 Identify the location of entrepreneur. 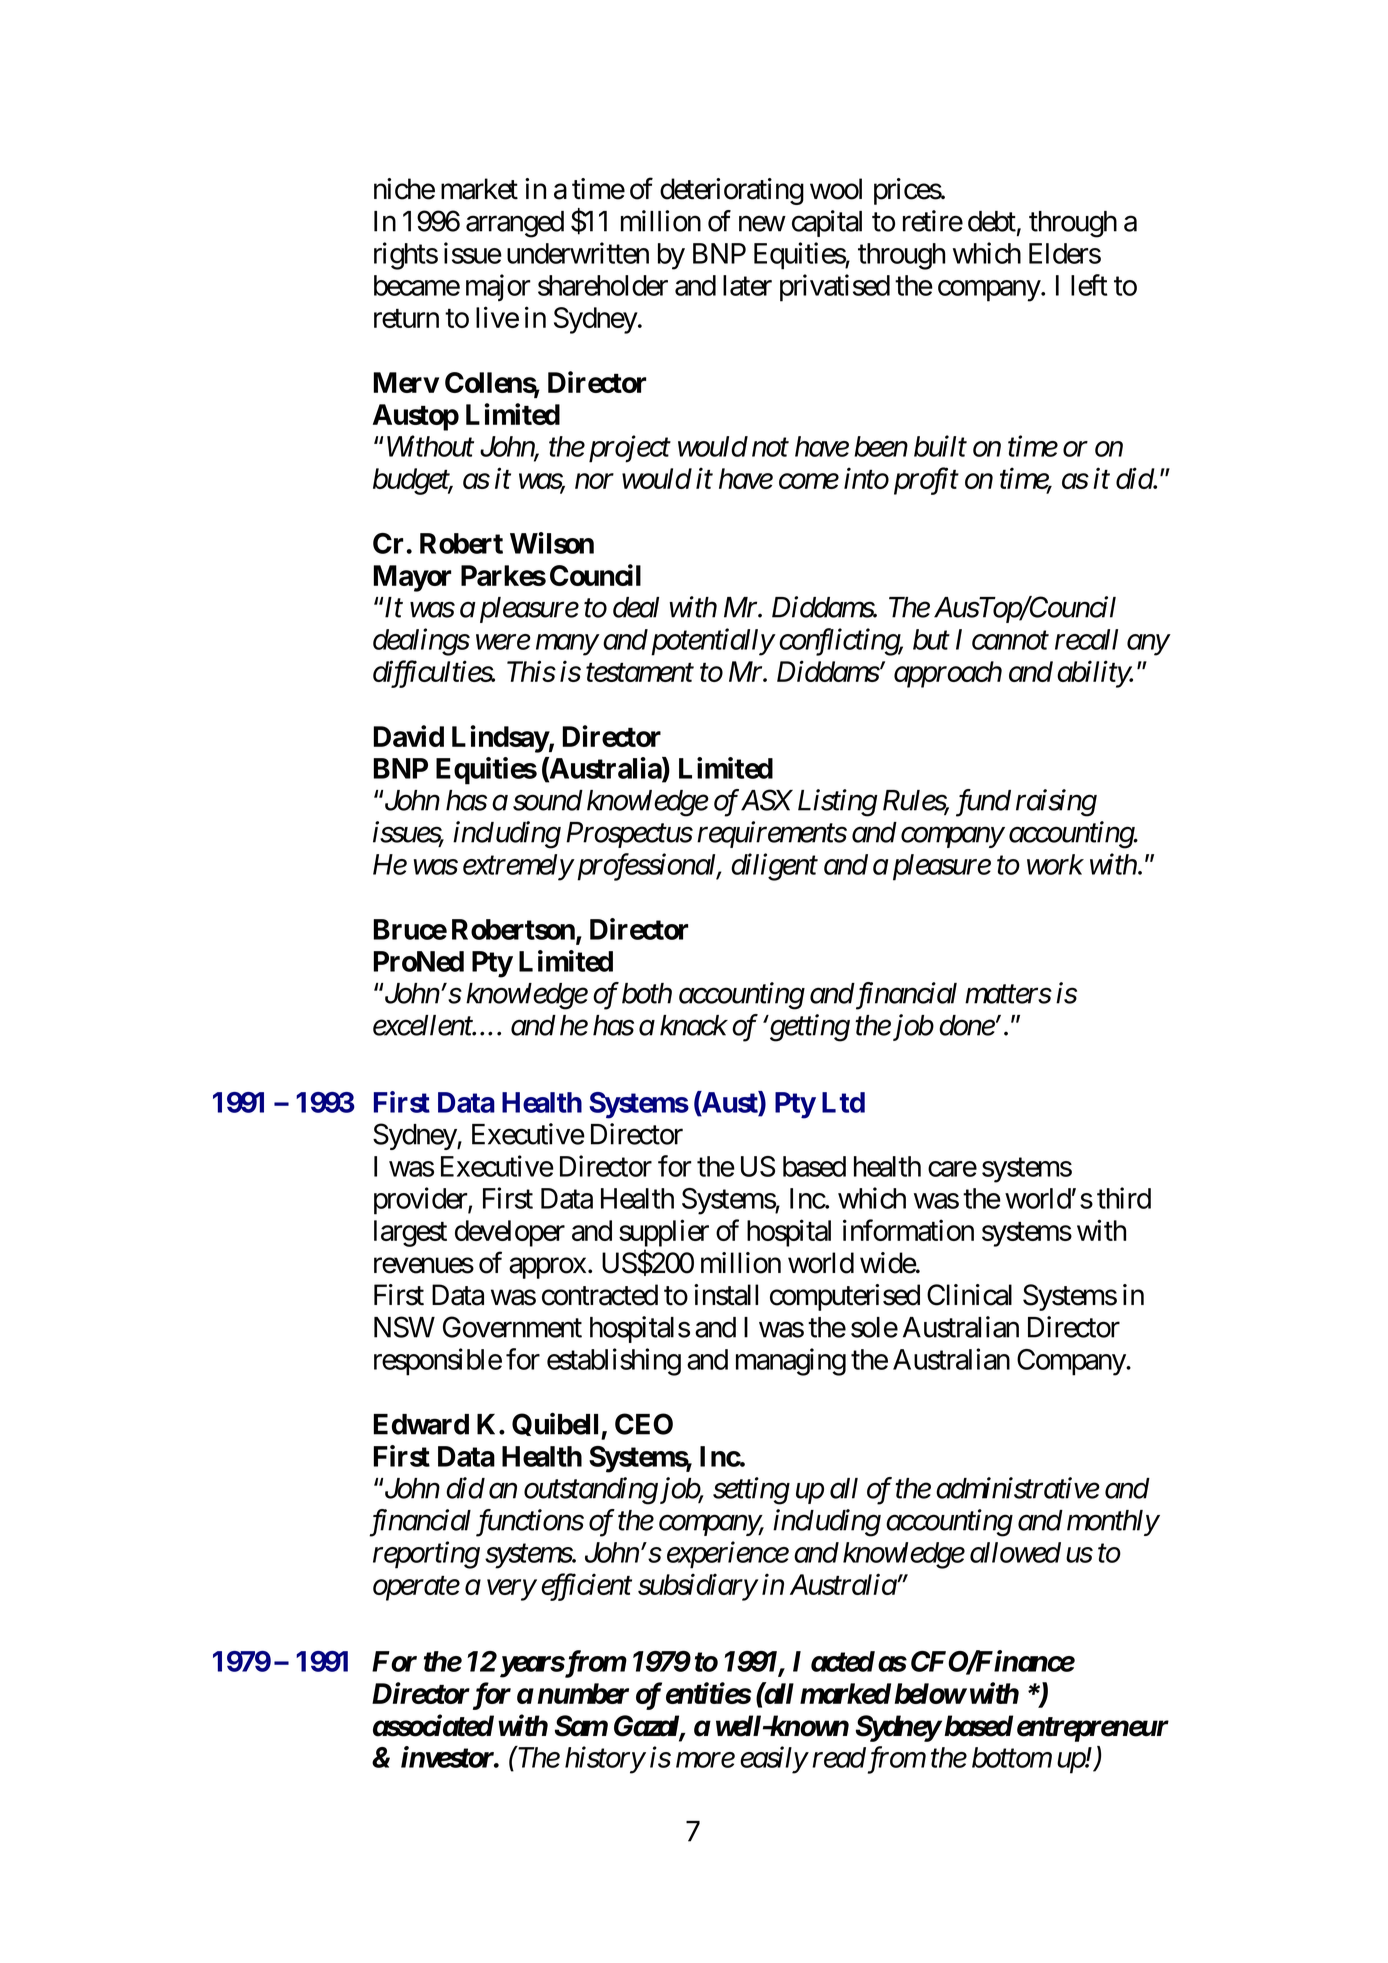
(1093, 1729).
